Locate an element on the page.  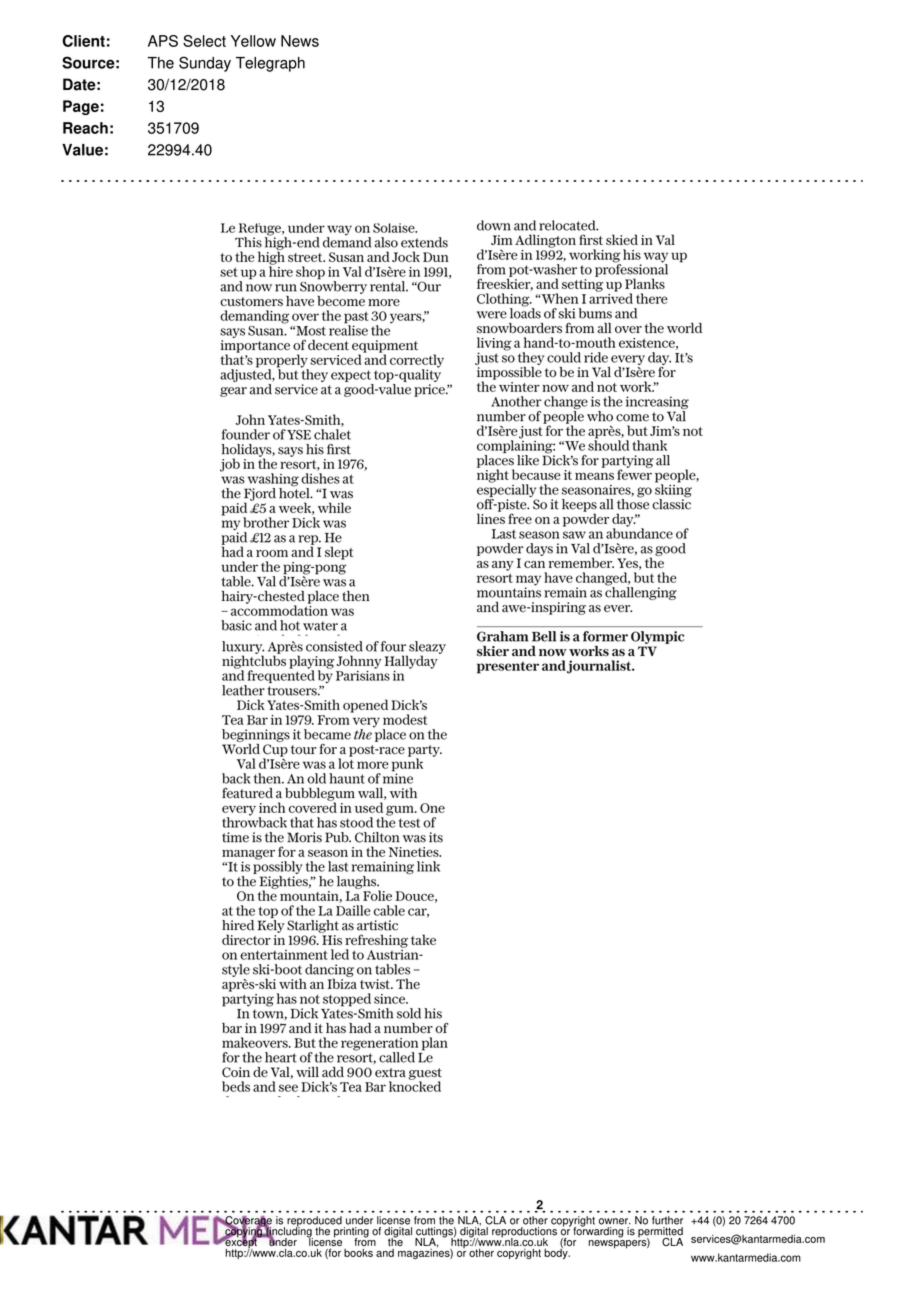
slept is located at coordinates (339, 553).
